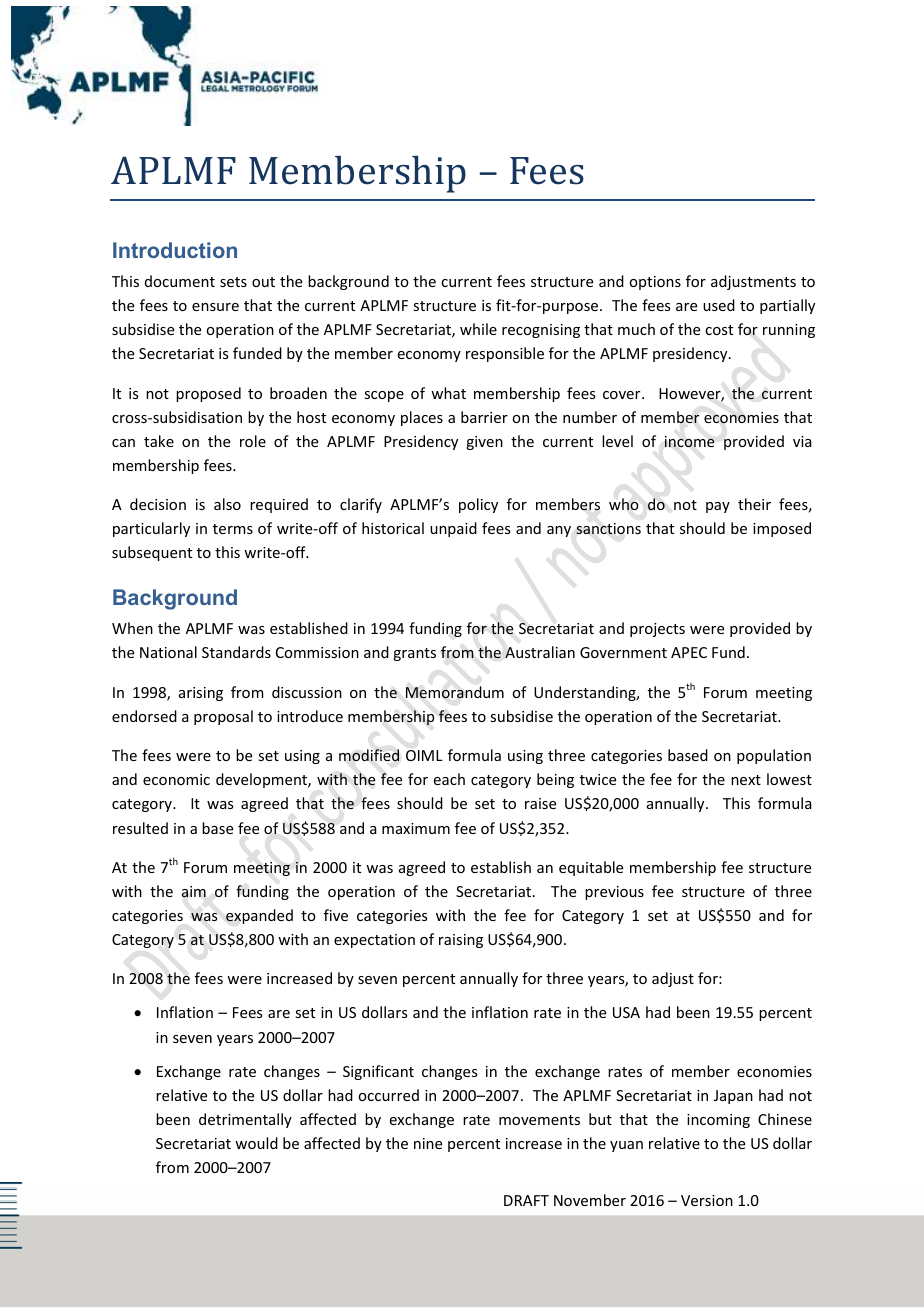 The width and height of the screenshot is (924, 1308). I want to click on nine, so click(428, 1143).
